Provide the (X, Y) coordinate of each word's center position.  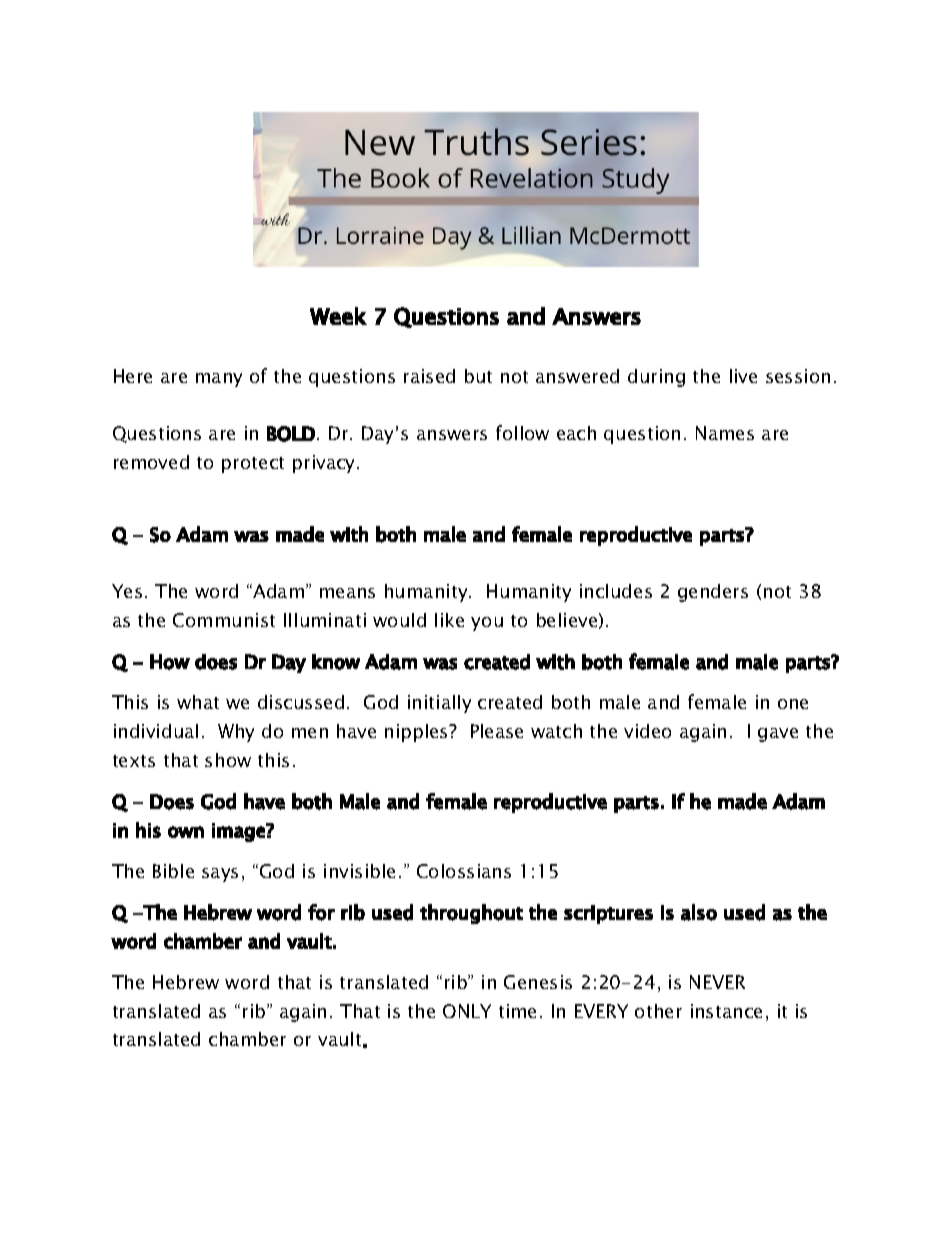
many (219, 380)
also (699, 912)
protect (253, 465)
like (449, 620)
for (321, 912)
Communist (224, 620)
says (220, 875)
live (743, 376)
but (478, 376)
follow (522, 432)
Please (497, 731)
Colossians (464, 871)
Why (236, 733)
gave (778, 735)
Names (725, 433)
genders (713, 593)
